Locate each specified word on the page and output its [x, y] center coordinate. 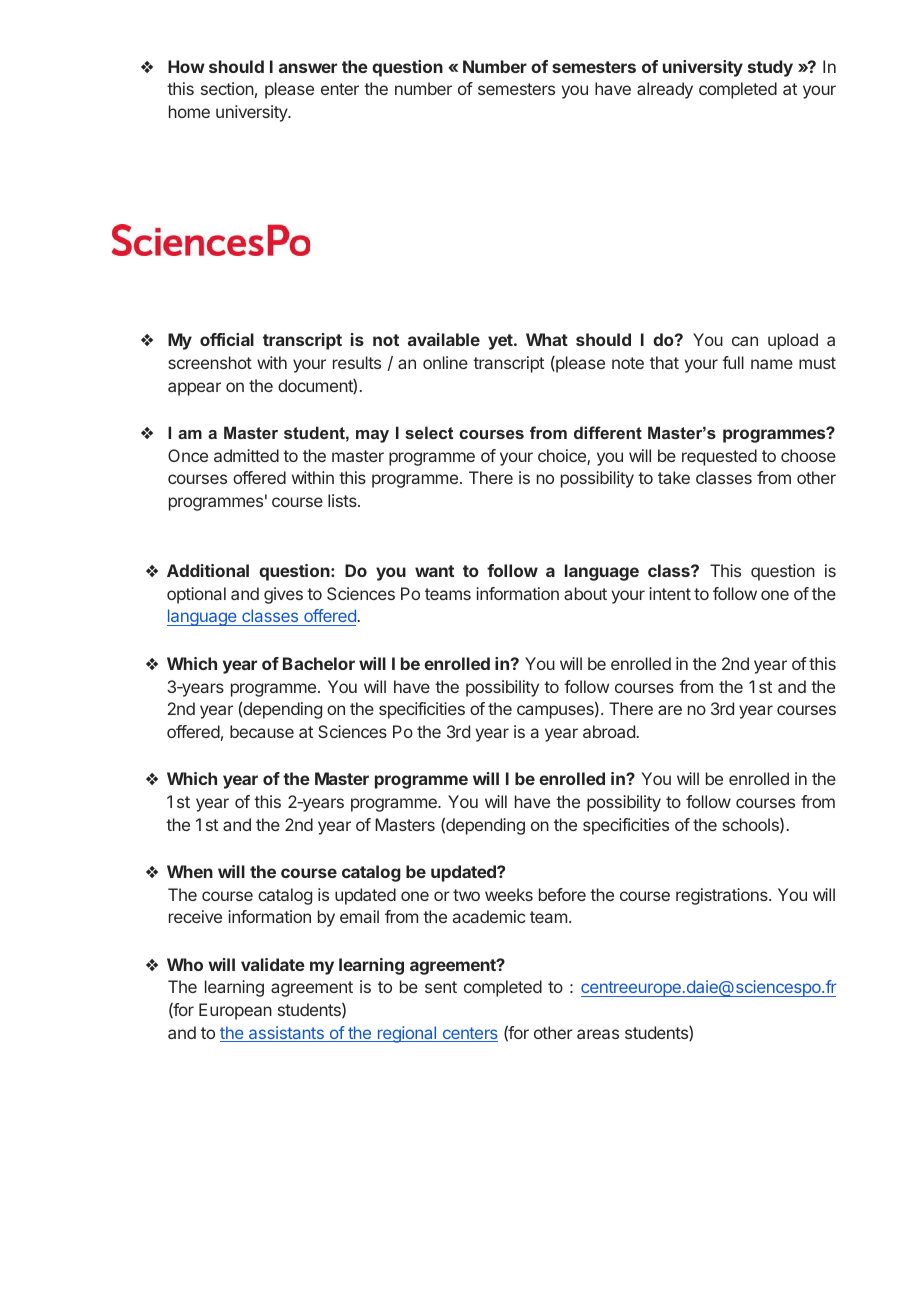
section [227, 88]
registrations [723, 896]
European [235, 1011]
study [770, 68]
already [665, 90]
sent [441, 987]
